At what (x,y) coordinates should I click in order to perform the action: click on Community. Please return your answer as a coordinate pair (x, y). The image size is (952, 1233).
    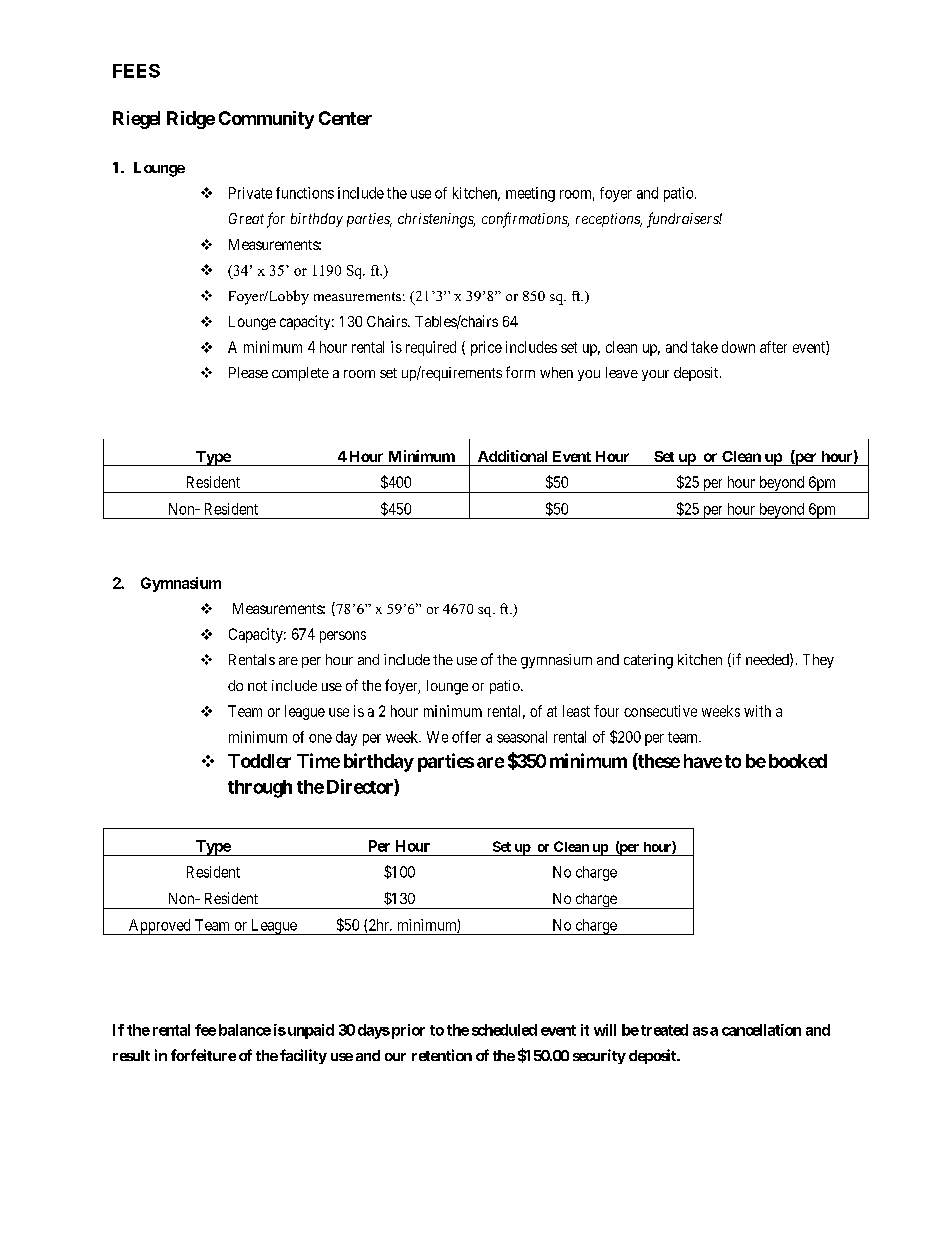
    Looking at the image, I should click on (266, 120).
